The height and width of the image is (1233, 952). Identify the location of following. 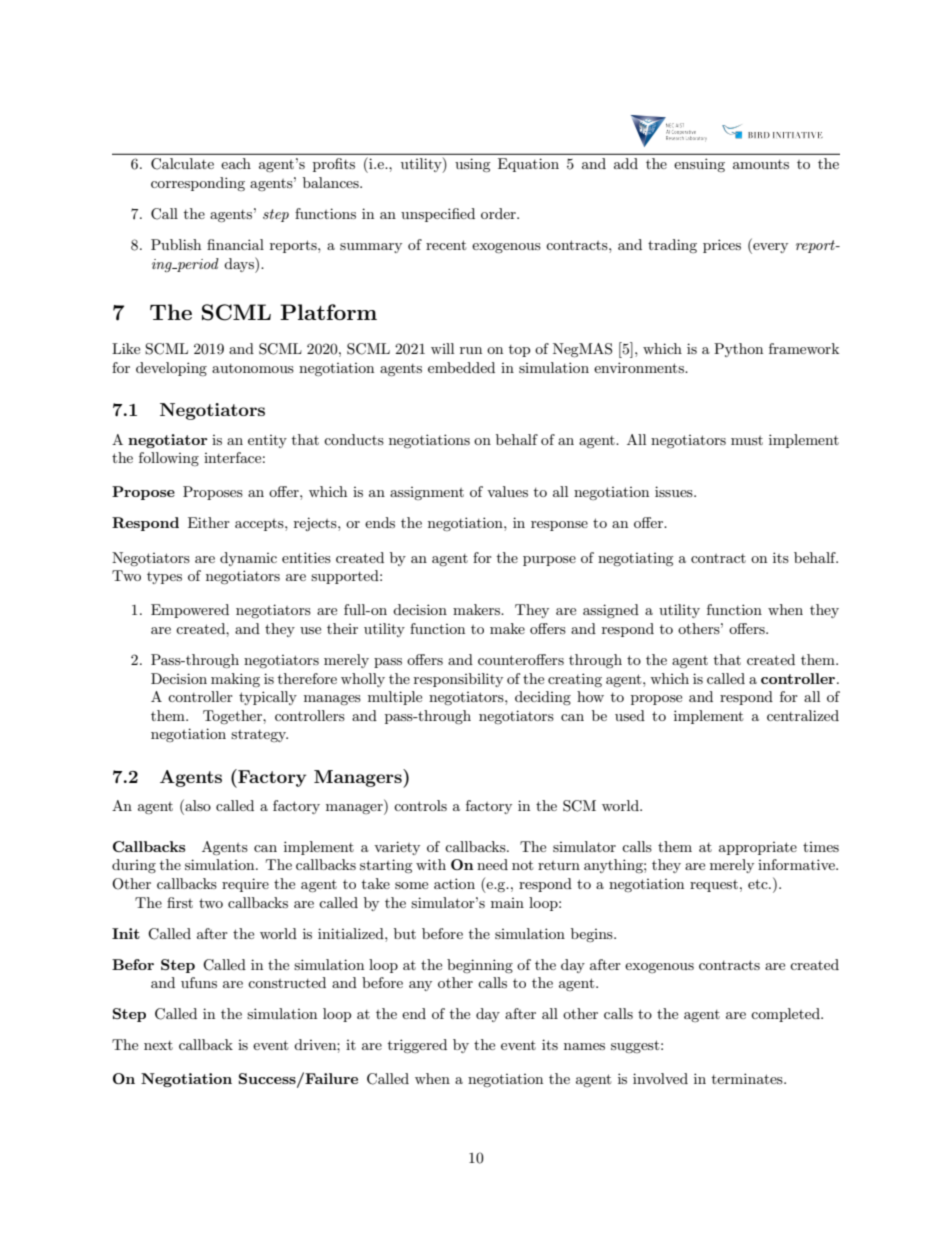
(169, 459).
